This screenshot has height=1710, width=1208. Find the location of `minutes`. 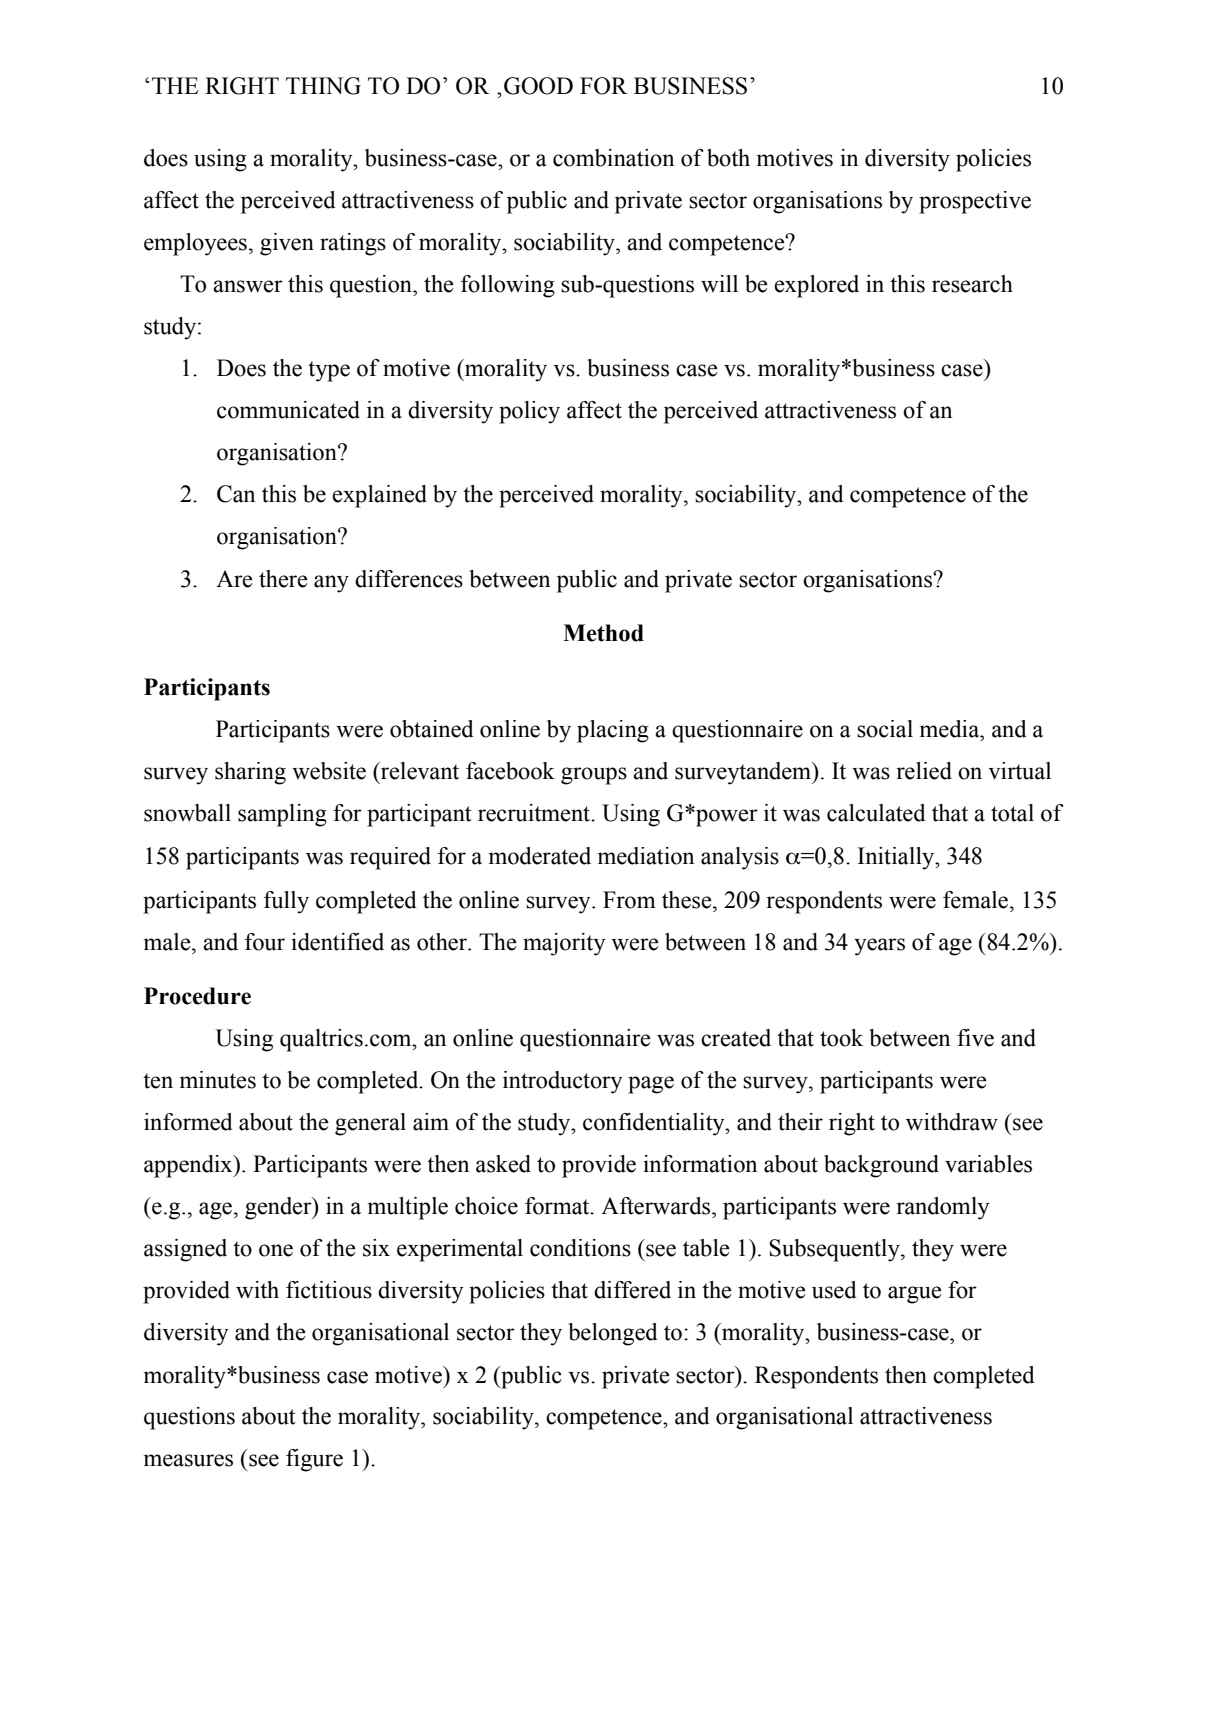

minutes is located at coordinates (218, 1080).
